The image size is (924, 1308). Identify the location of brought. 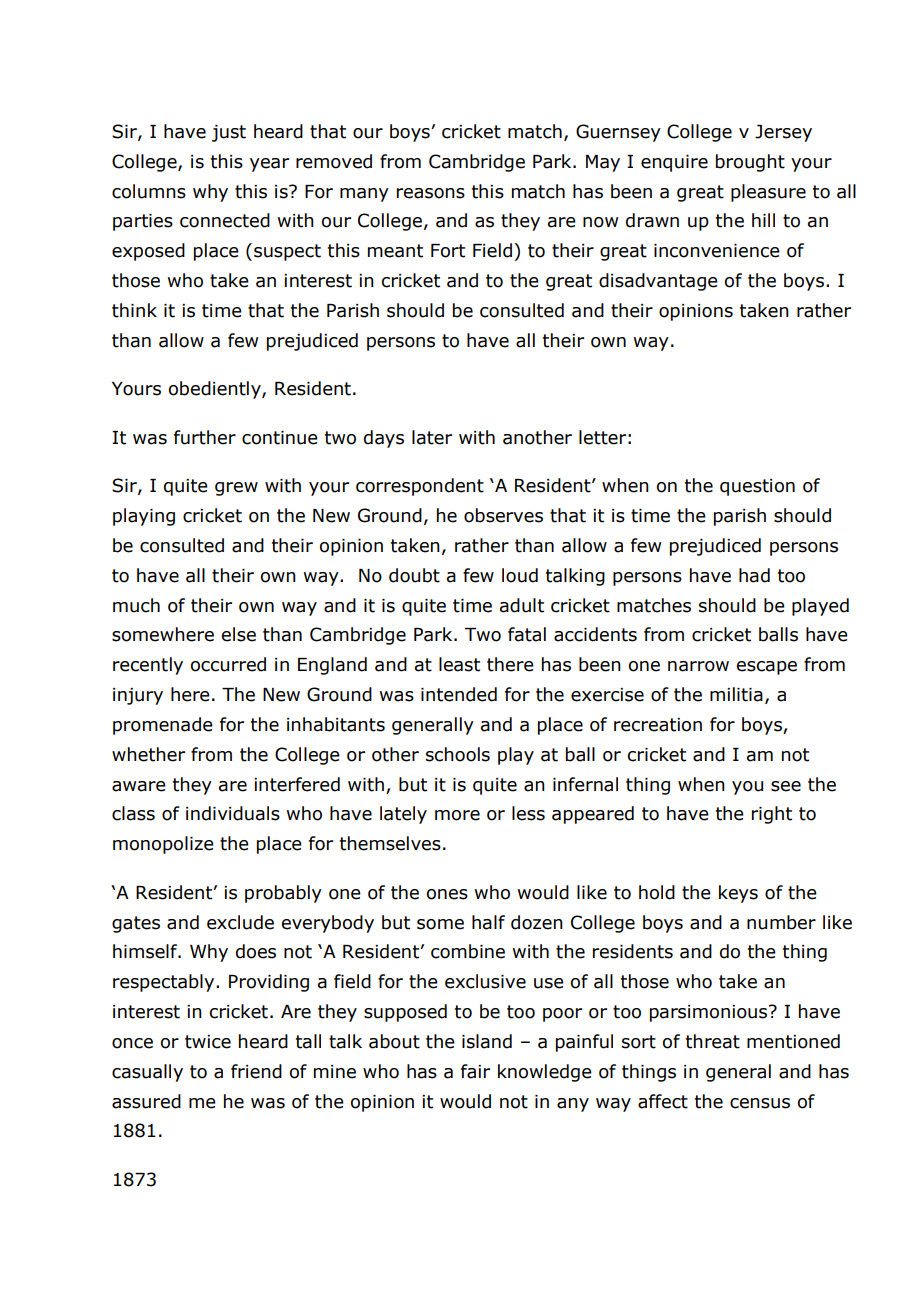
(750, 163).
